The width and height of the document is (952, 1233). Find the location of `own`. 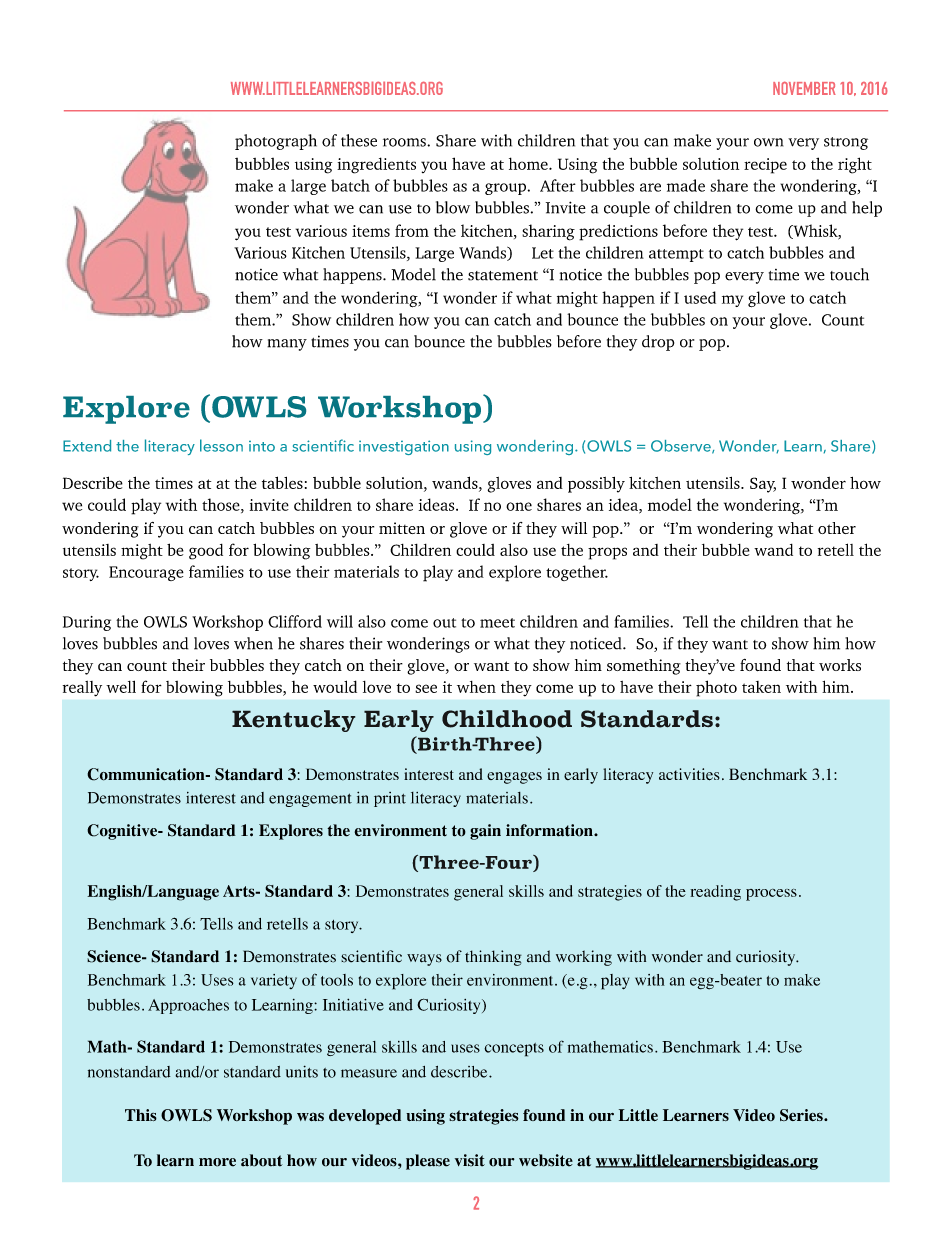

own is located at coordinates (768, 142).
